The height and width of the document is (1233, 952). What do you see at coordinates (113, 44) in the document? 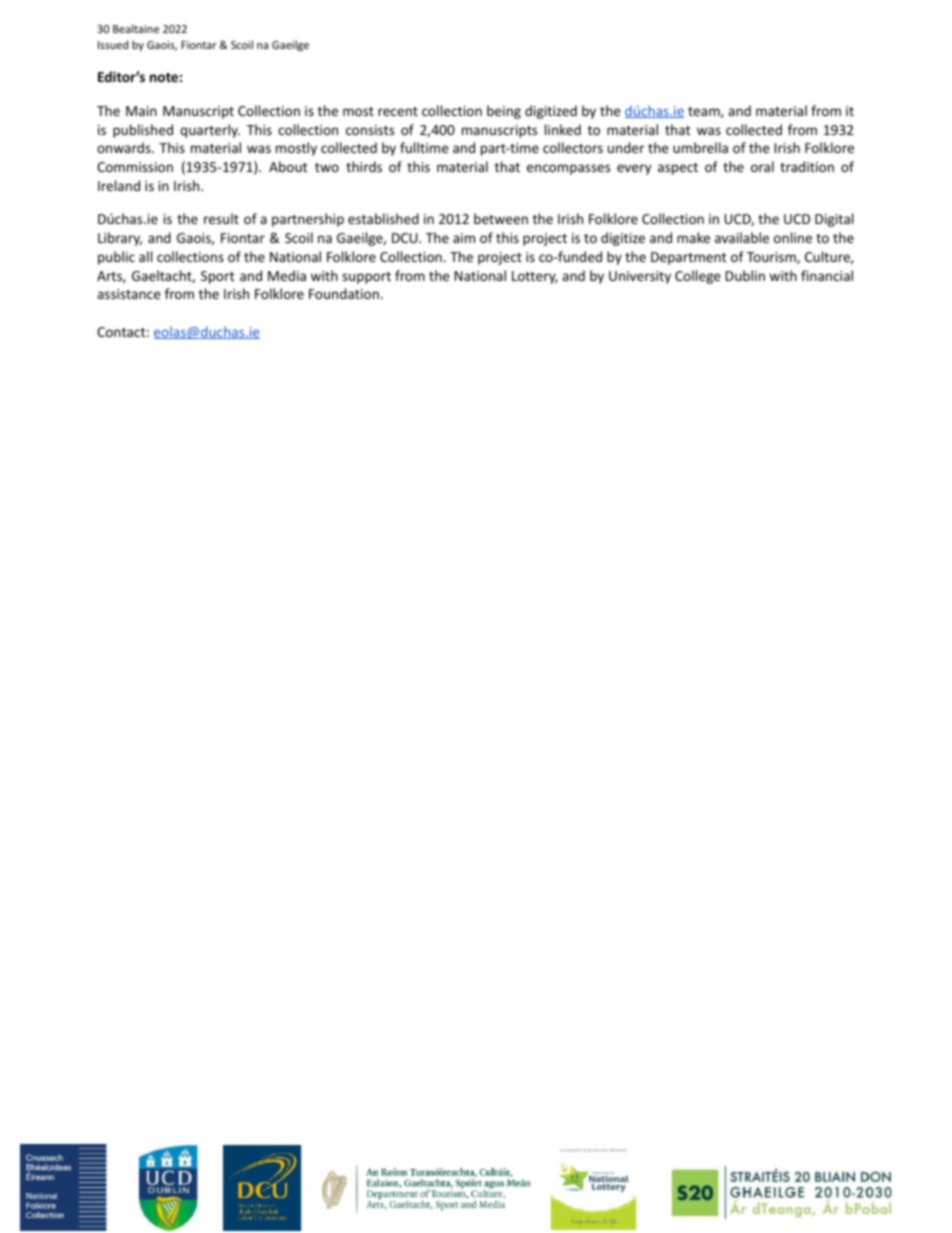
I see `Issued` at bounding box center [113, 44].
